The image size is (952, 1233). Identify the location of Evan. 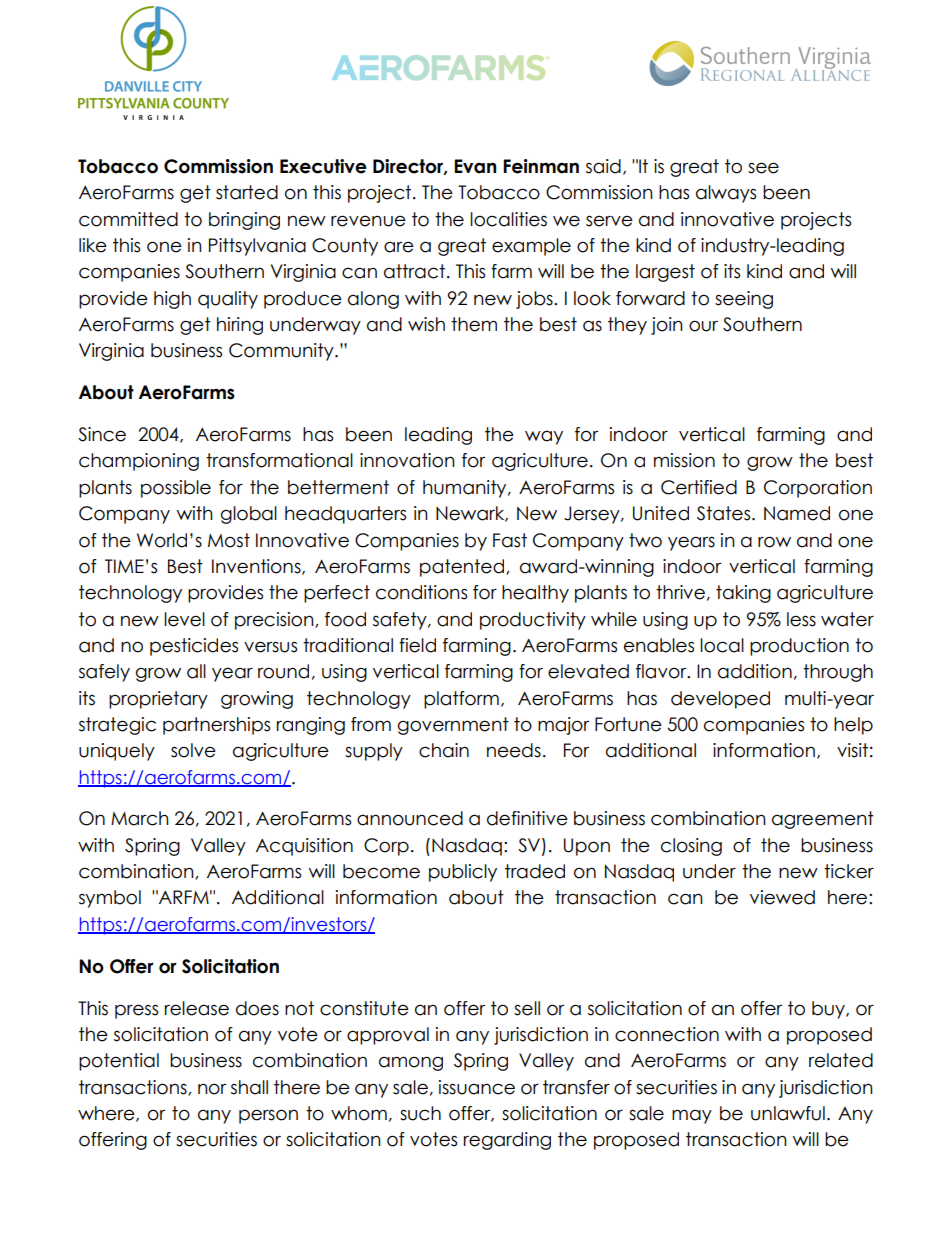
(475, 166).
